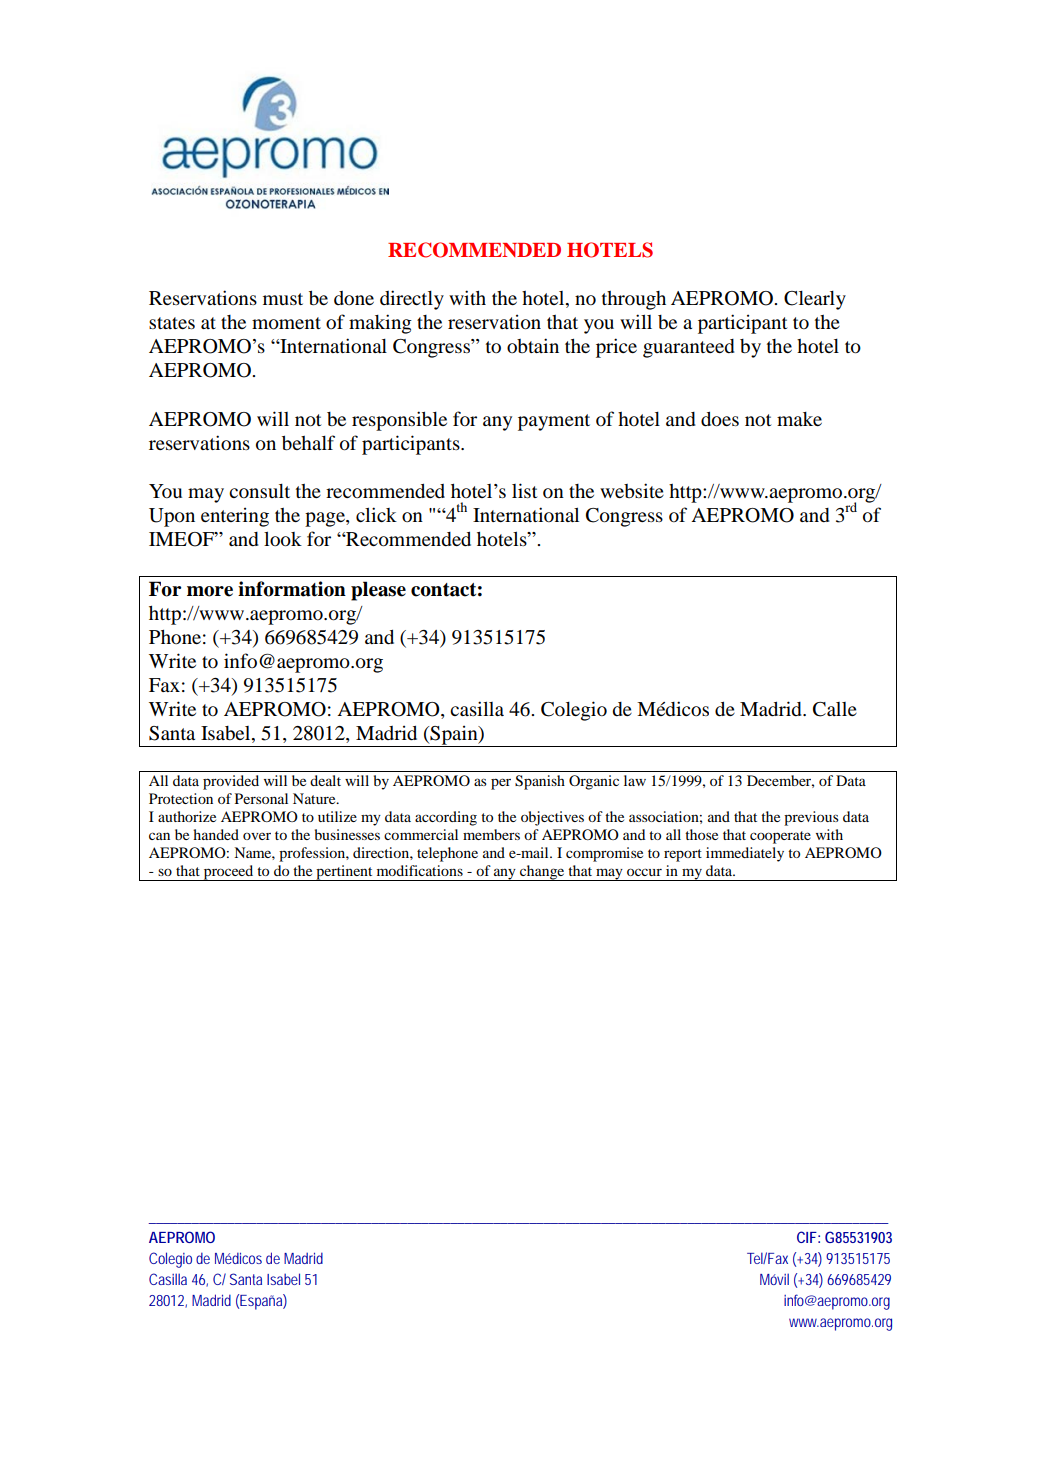  I want to click on Clearly, so click(815, 300).
